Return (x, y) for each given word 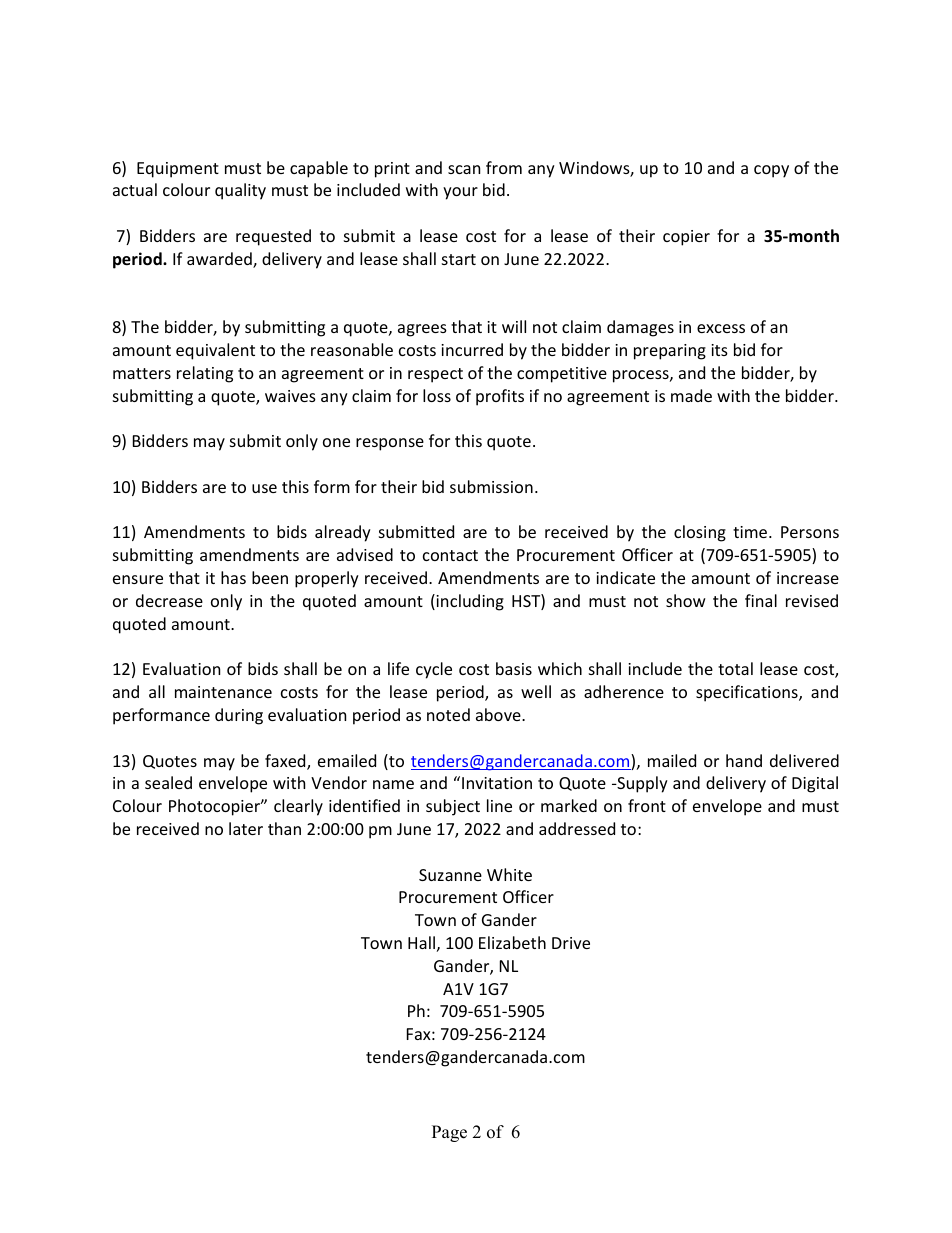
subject (453, 807)
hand (744, 760)
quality (240, 191)
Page (449, 1133)
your (460, 193)
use (264, 488)
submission (491, 486)
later (246, 828)
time (751, 532)
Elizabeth (512, 942)
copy (771, 171)
